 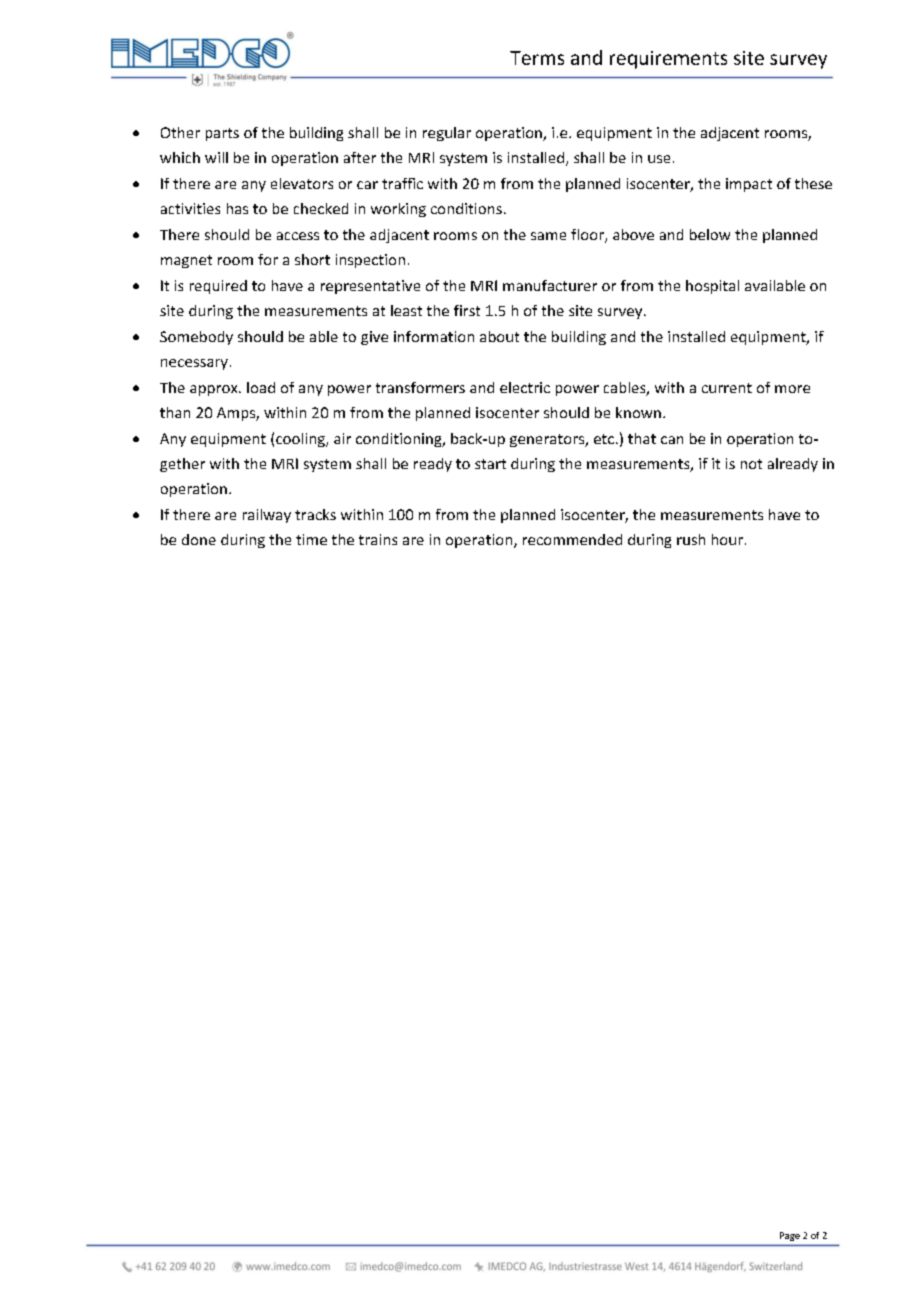 What do you see at coordinates (668, 60) in the screenshot?
I see `requirements` at bounding box center [668, 60].
